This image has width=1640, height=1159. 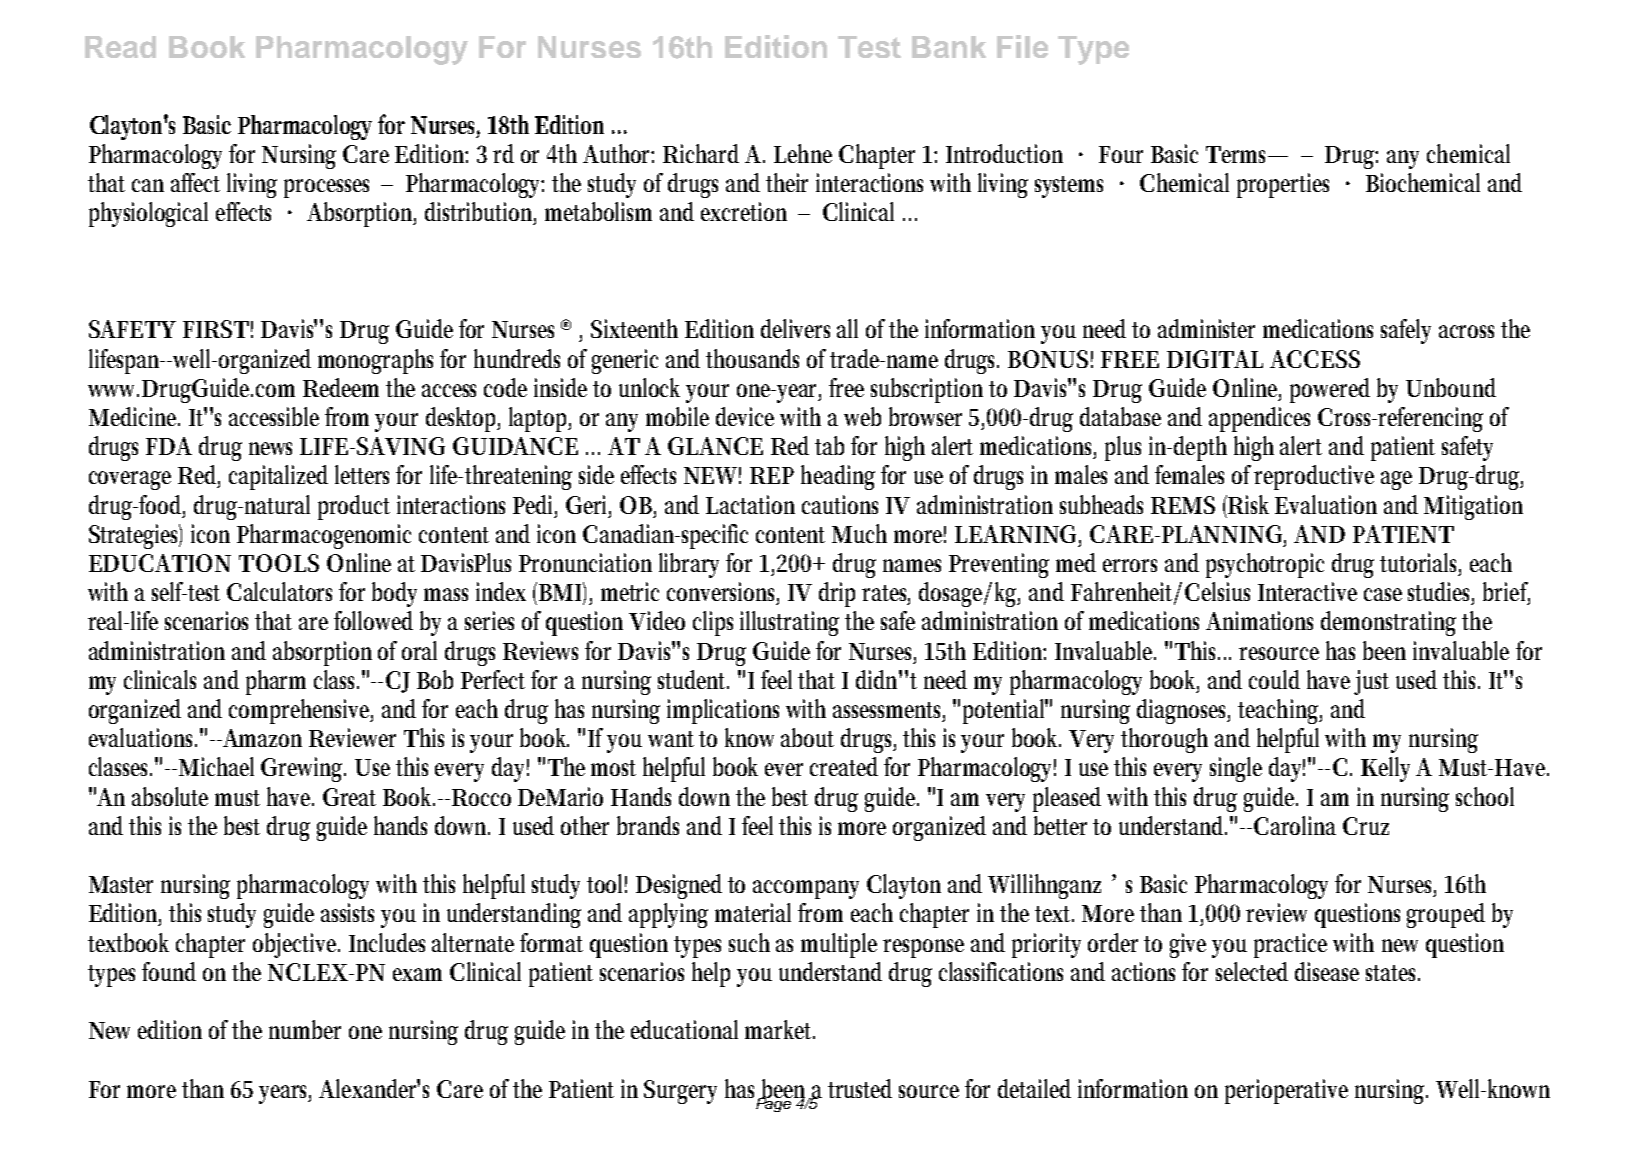 I want to click on Terms, so click(x=1239, y=154).
